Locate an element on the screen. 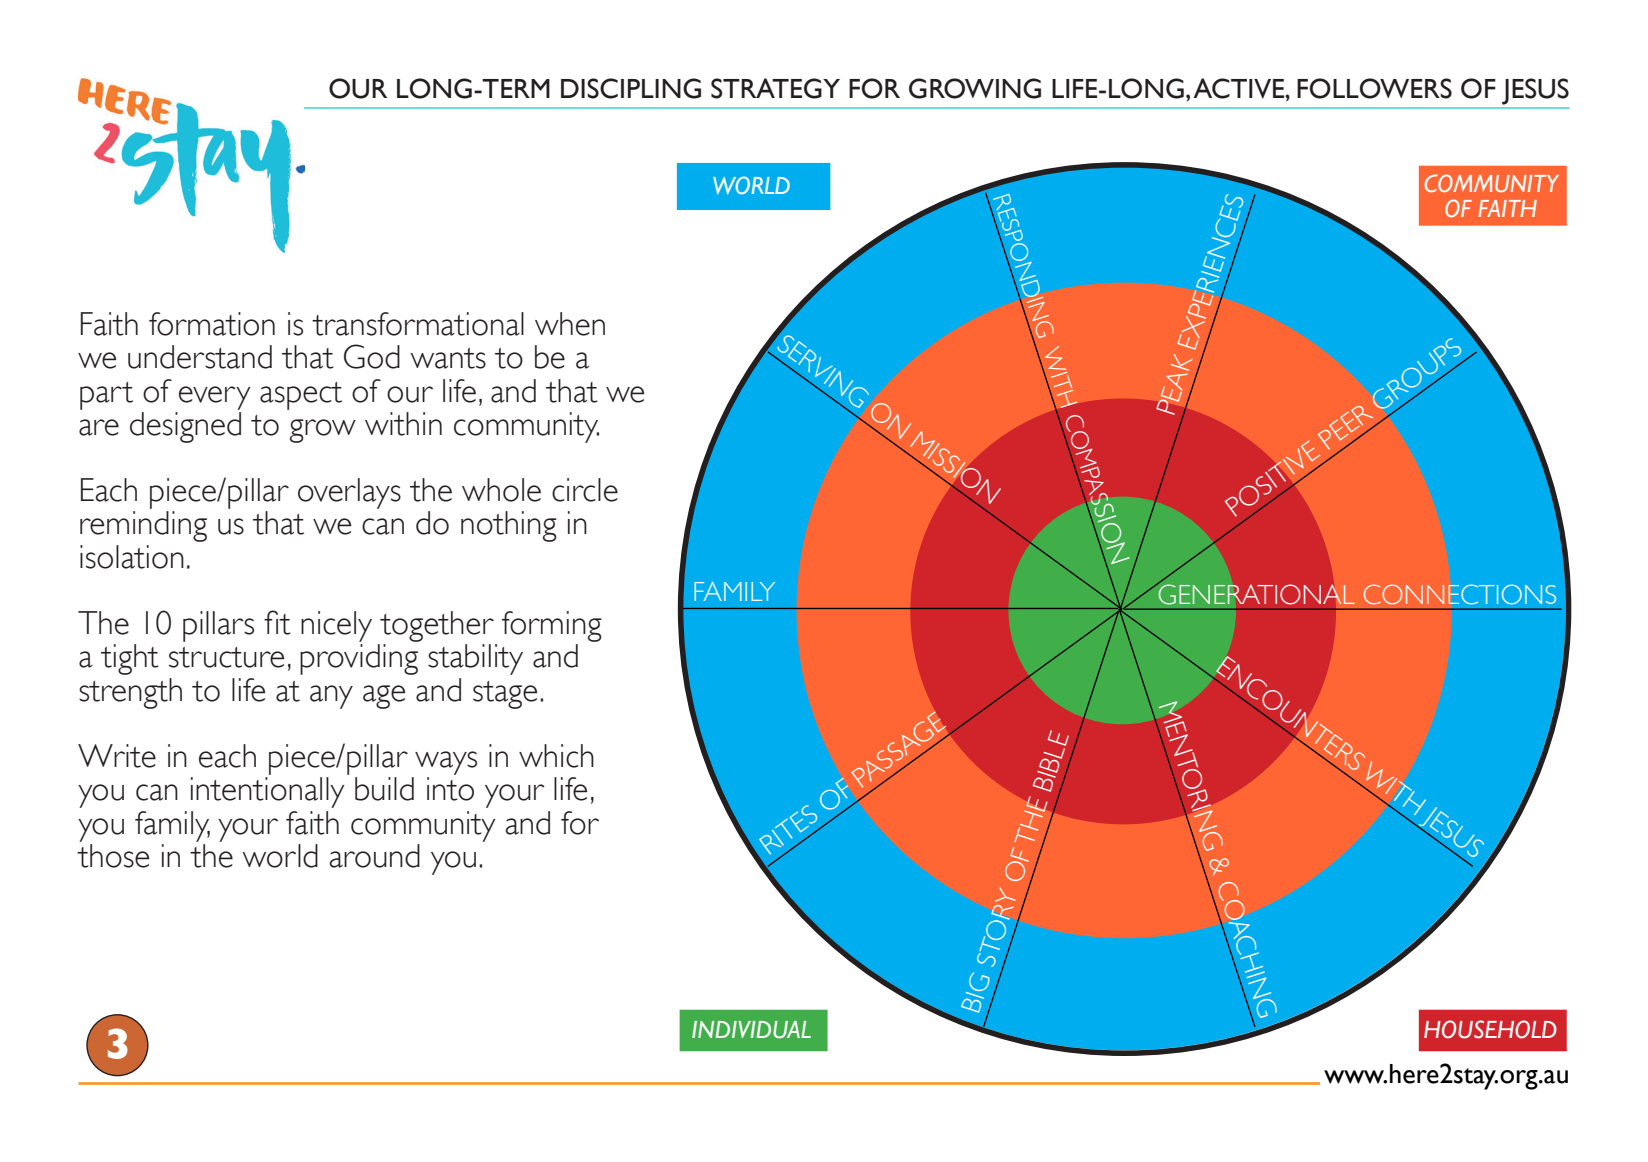  isolation is located at coordinates (132, 557).
